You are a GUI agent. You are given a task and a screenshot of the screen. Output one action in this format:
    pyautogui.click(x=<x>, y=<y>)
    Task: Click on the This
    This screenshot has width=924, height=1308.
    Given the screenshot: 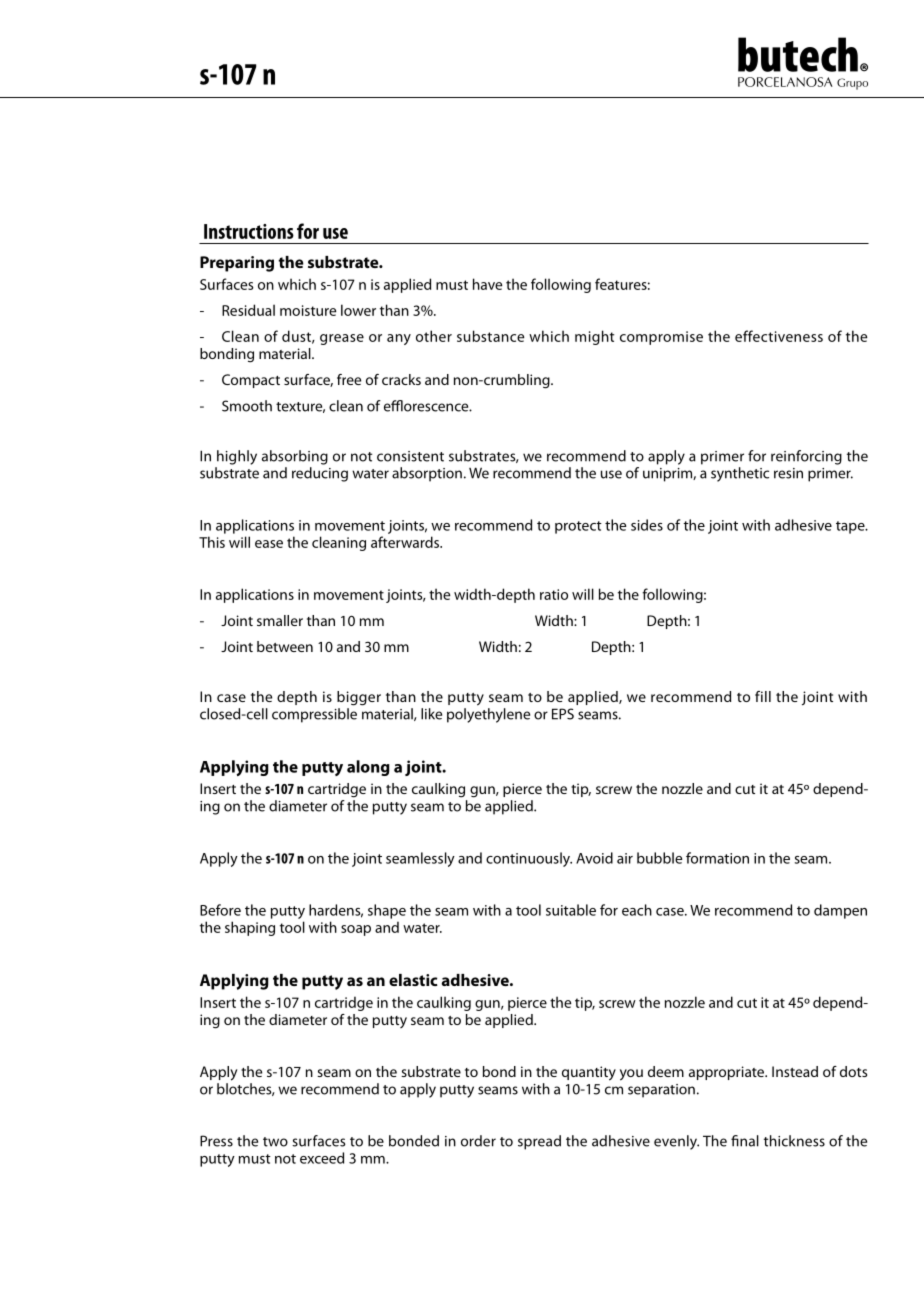 What is the action you would take?
    pyautogui.click(x=212, y=542)
